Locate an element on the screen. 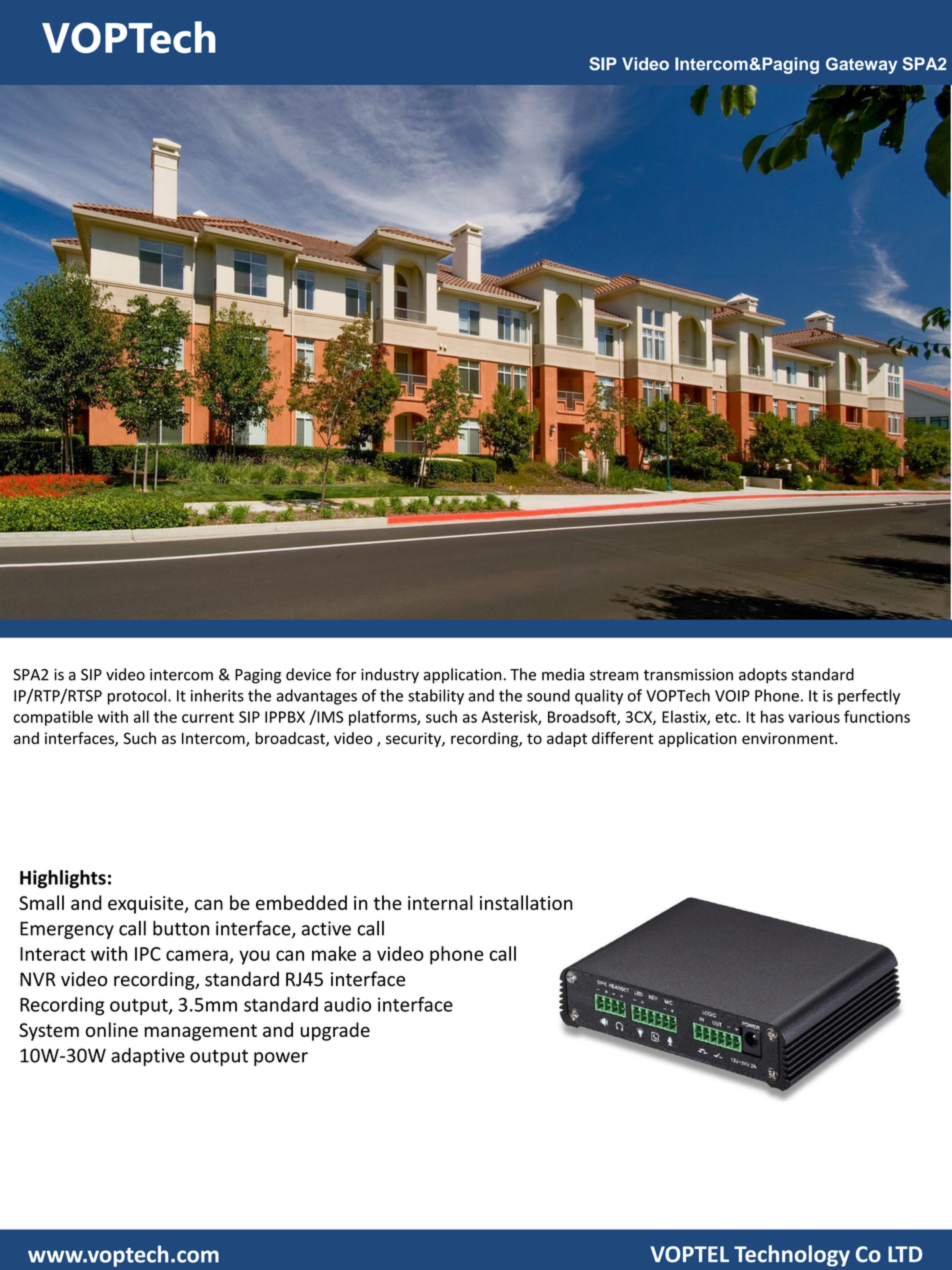 The image size is (952, 1270). industry is located at coordinates (390, 676).
